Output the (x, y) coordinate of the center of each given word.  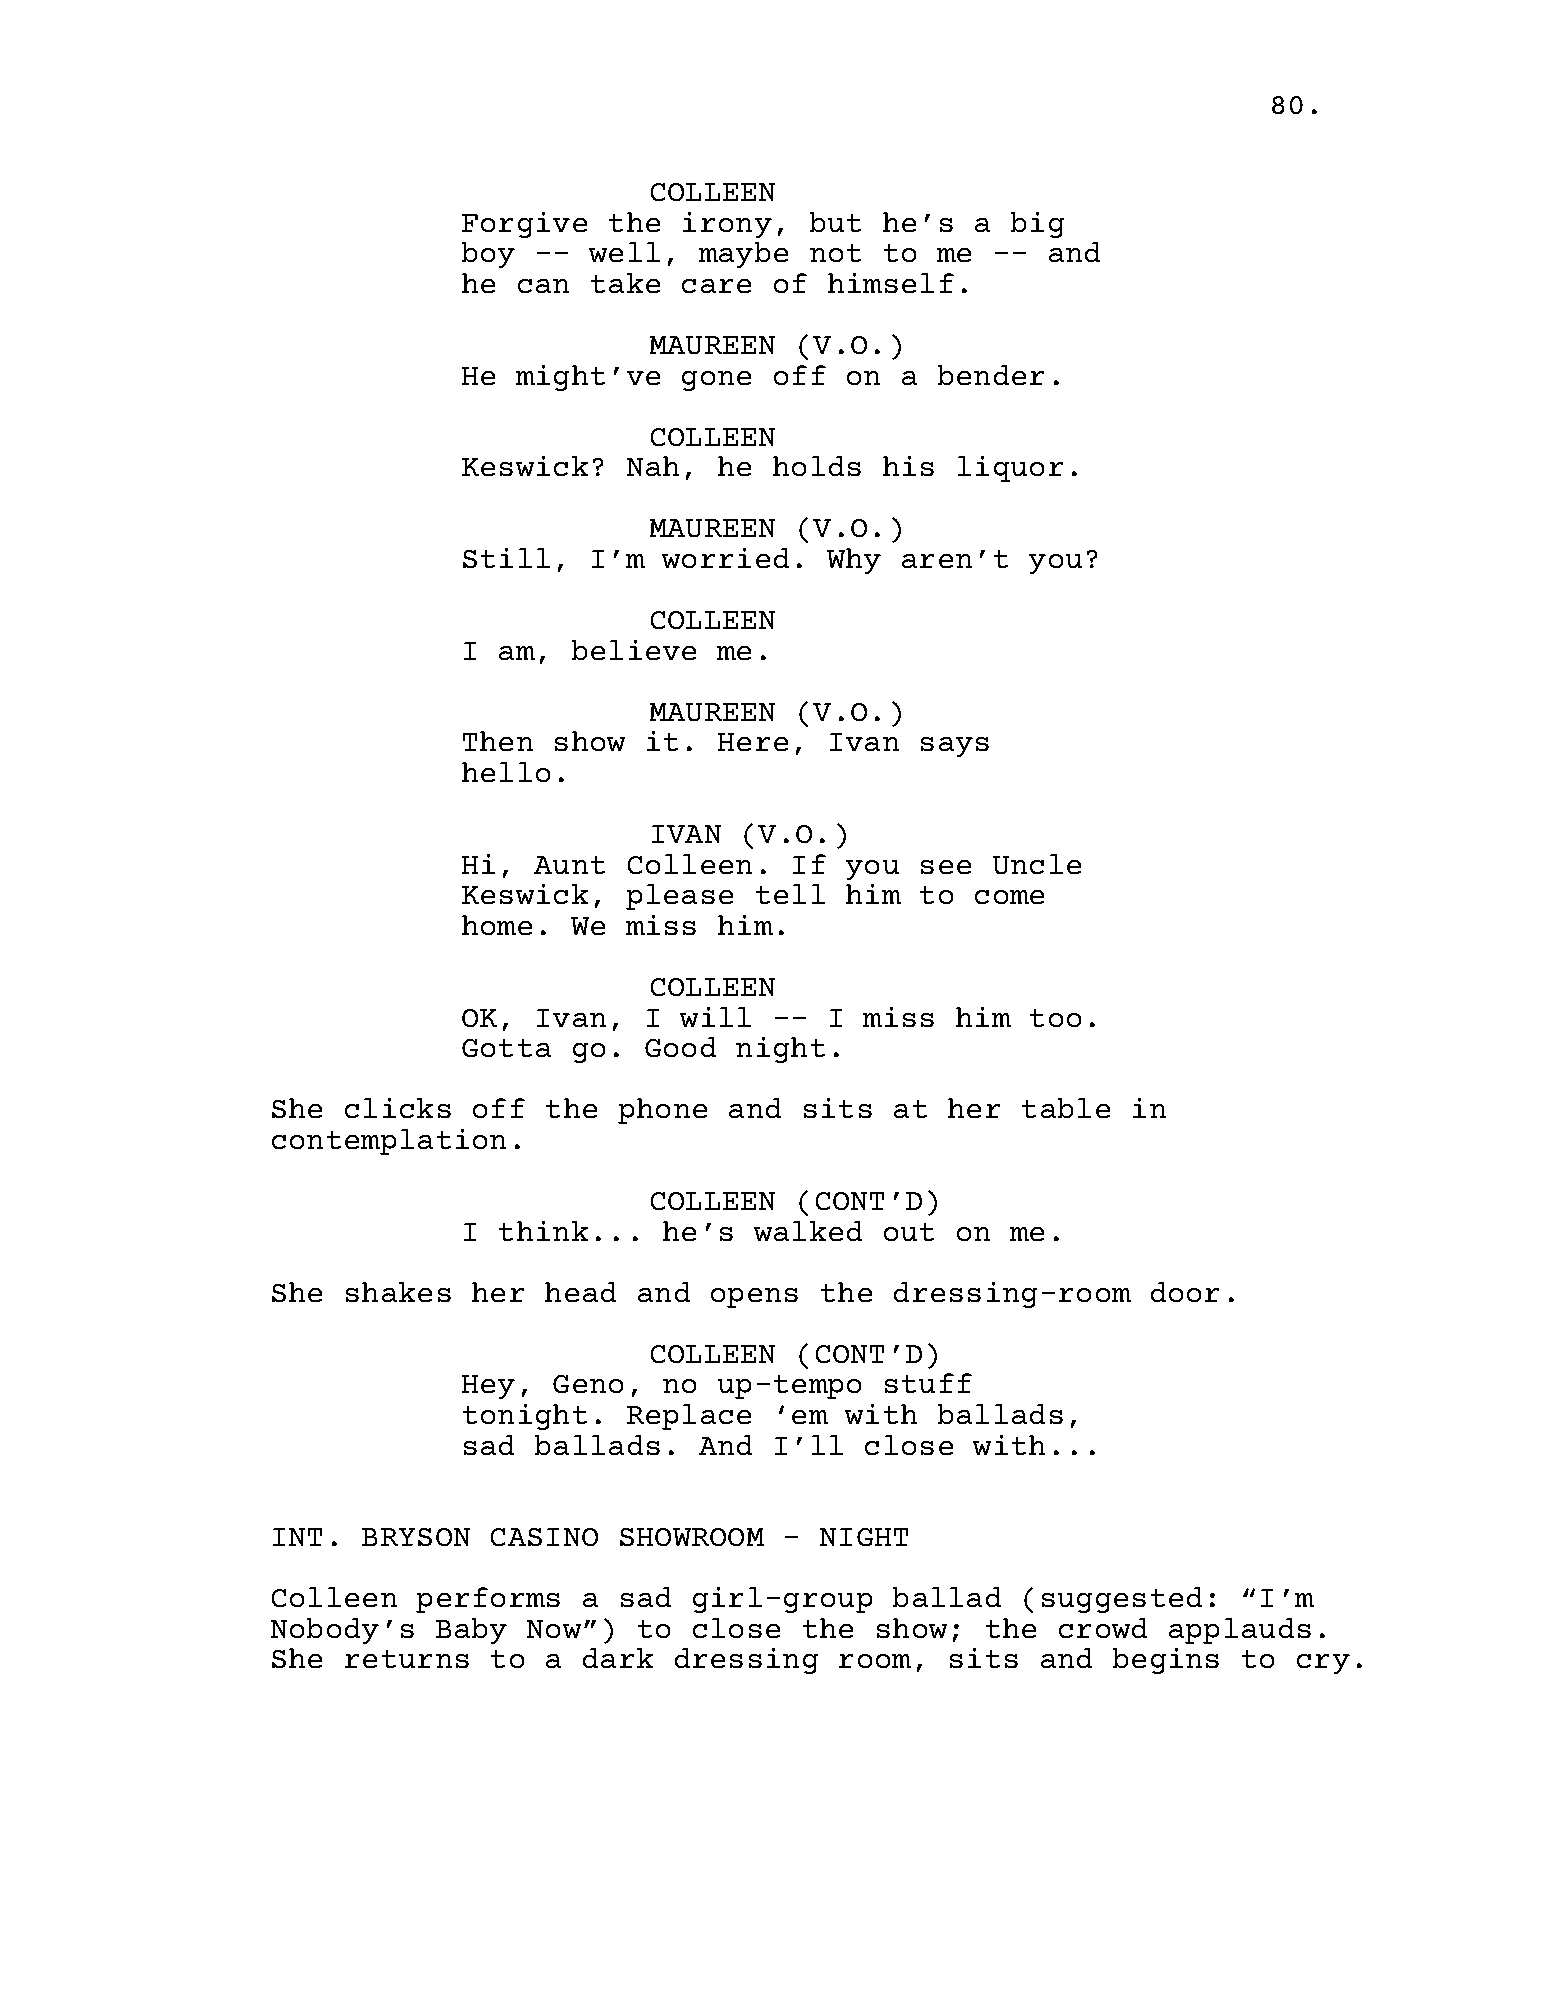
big (1037, 225)
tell (790, 894)
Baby (471, 1631)
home (497, 925)
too (1055, 1018)
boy (488, 255)
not (835, 253)
